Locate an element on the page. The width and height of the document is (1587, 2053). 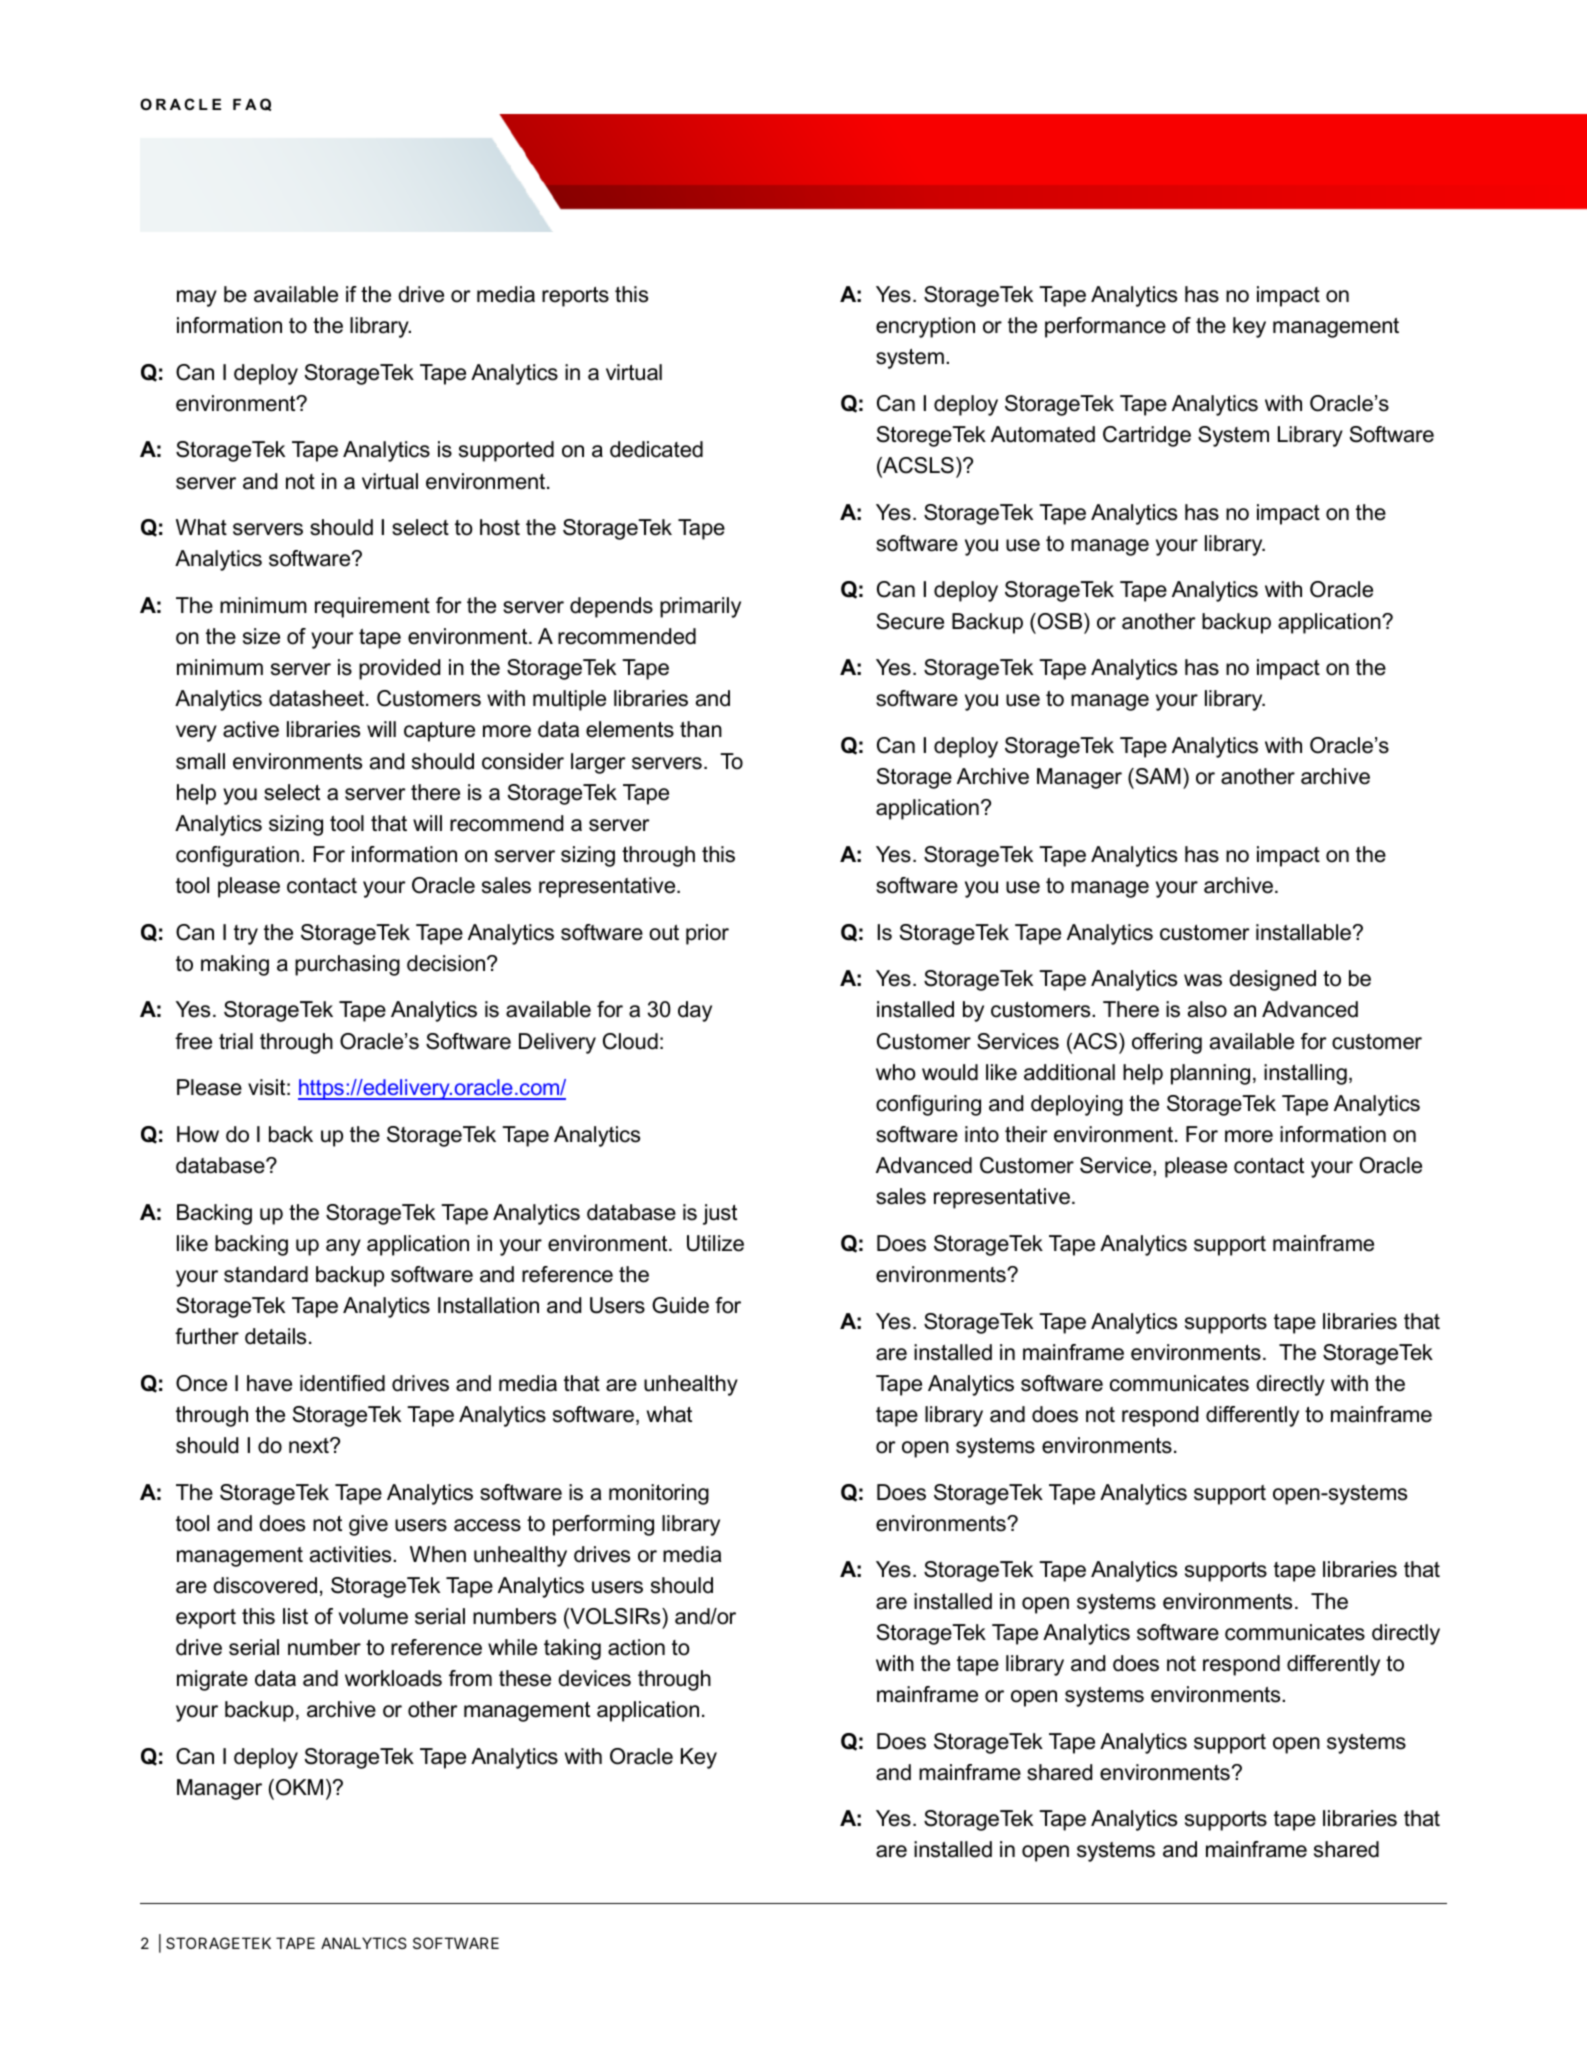
just is located at coordinates (720, 1214).
